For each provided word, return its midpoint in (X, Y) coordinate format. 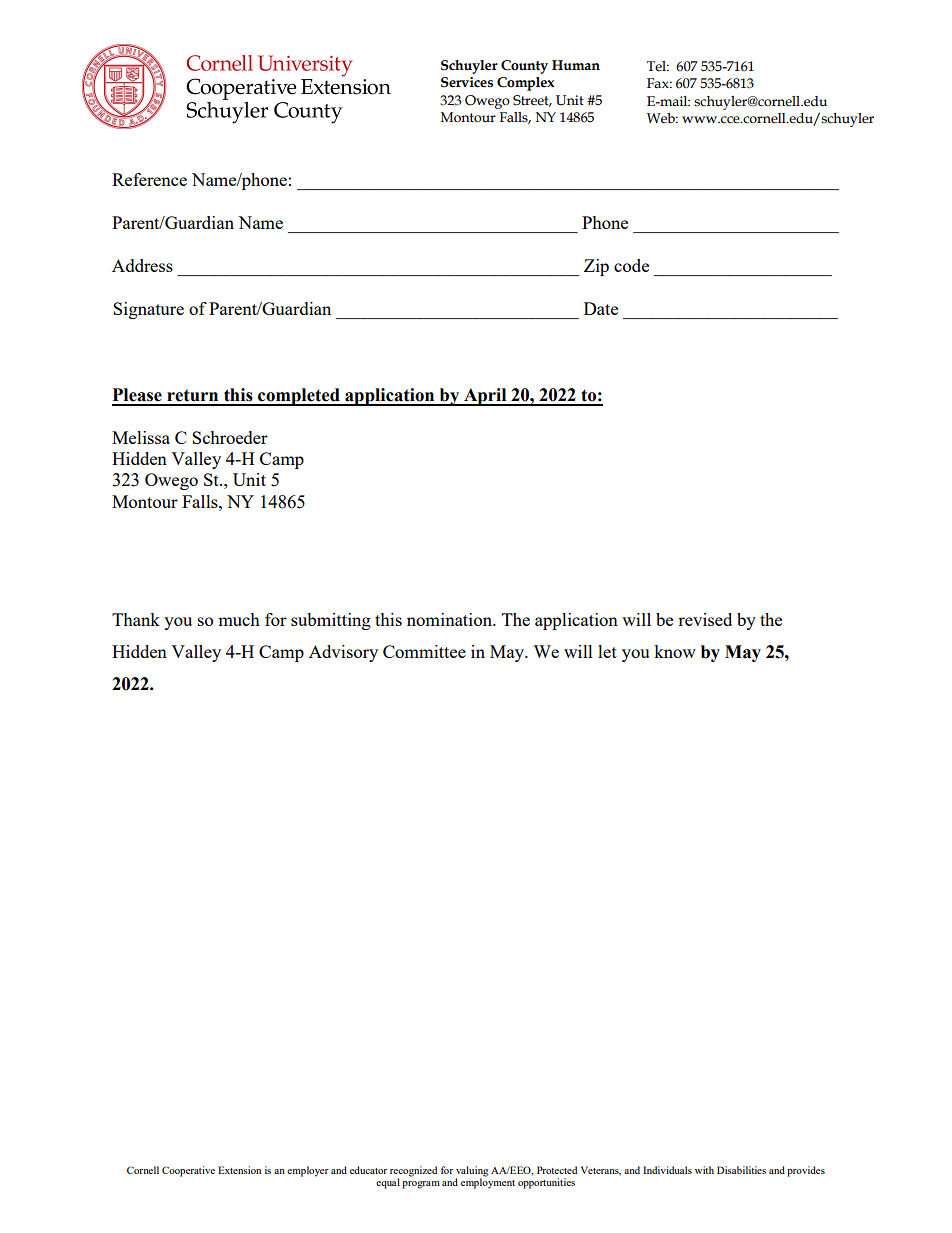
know (675, 651)
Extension (239, 1170)
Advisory (343, 653)
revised (705, 619)
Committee (424, 651)
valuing (472, 1171)
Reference (149, 179)
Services (467, 82)
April (485, 397)
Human (576, 65)
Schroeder (230, 437)
